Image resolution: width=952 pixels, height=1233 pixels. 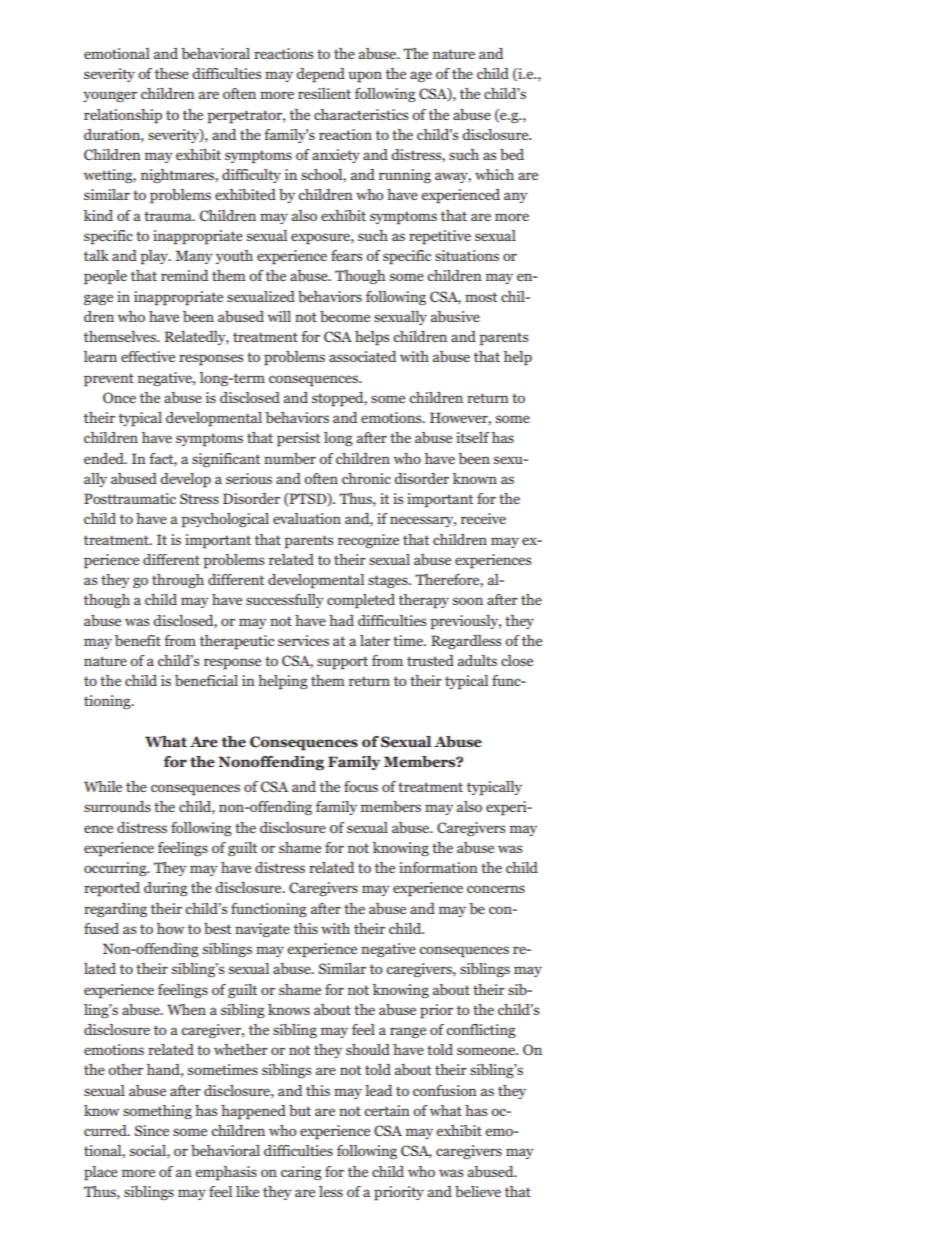 What do you see at coordinates (117, 806) in the screenshot?
I see `surrounds` at bounding box center [117, 806].
